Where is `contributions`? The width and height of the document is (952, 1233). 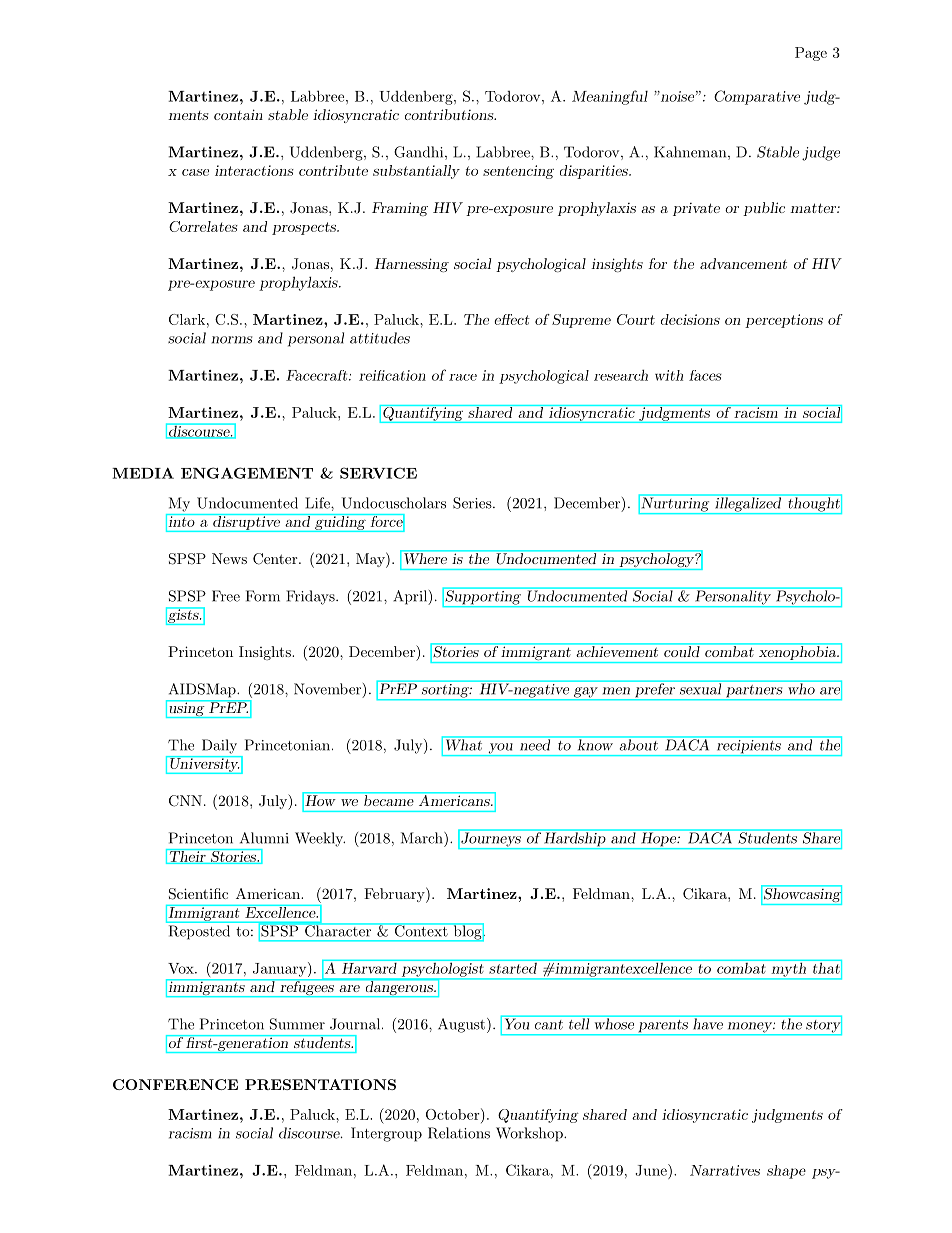 contributions is located at coordinates (450, 114).
